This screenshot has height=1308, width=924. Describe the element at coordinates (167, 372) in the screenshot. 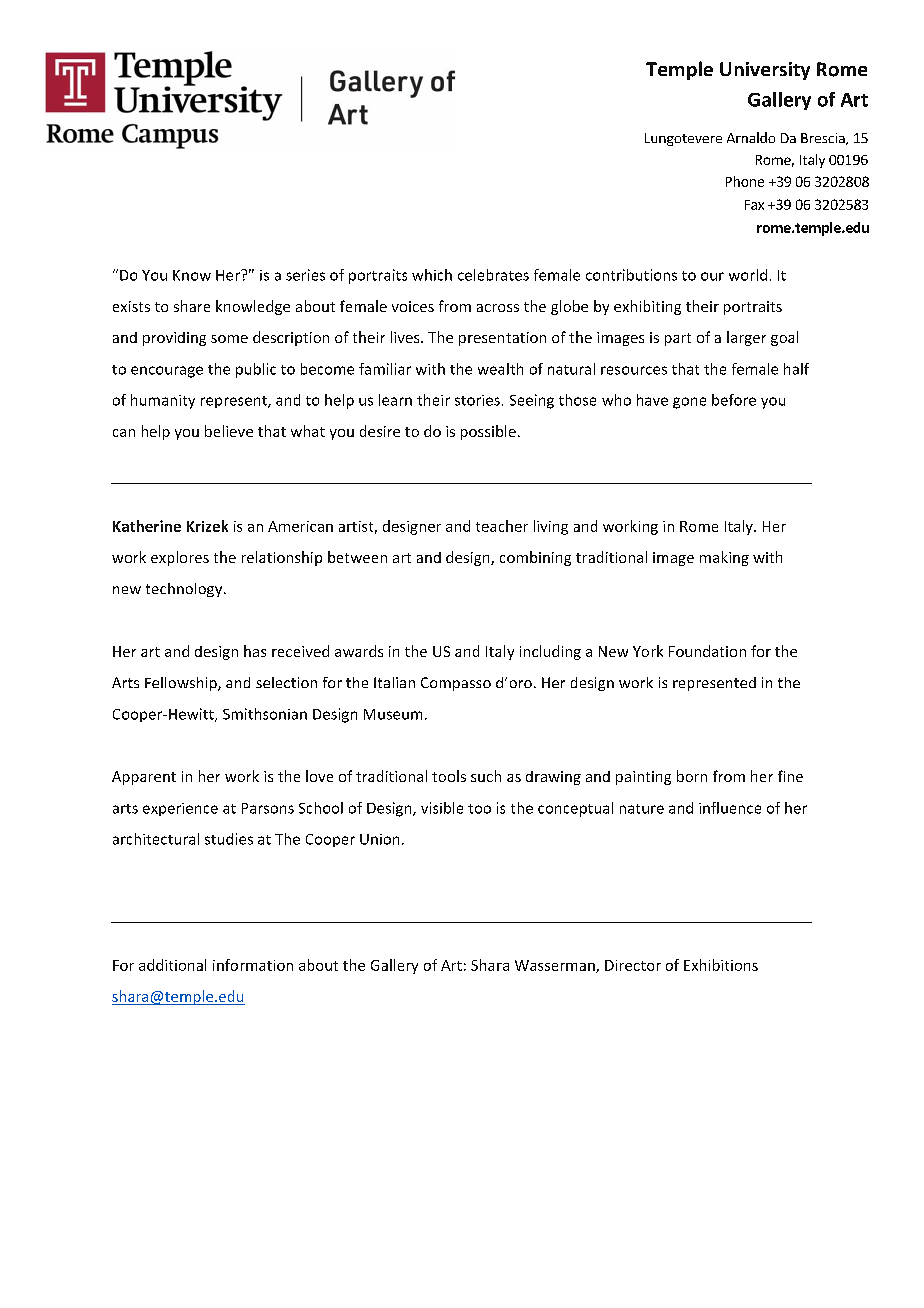

I see `encourage` at that location.
